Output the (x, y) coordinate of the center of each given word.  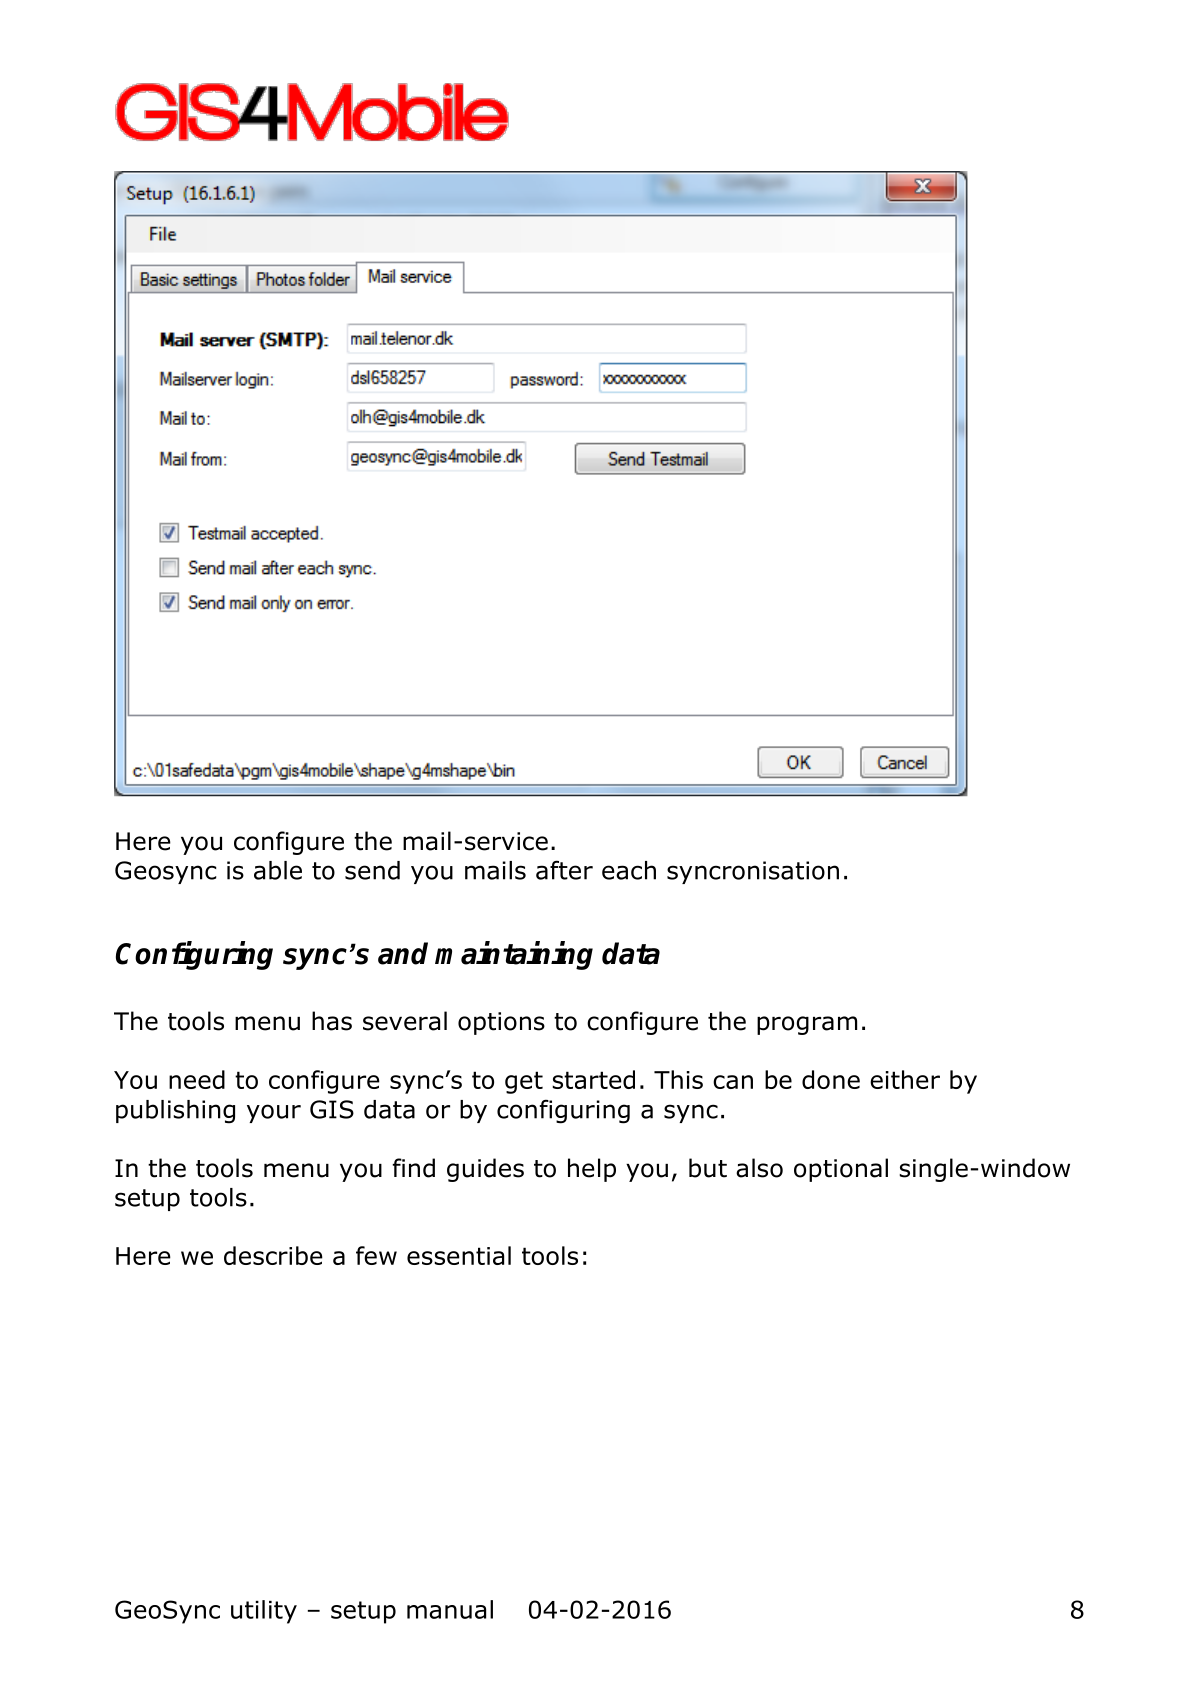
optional (841, 1170)
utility (264, 1612)
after (564, 870)
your (274, 1113)
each (629, 870)
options (501, 1023)
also (759, 1168)
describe (273, 1255)
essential (459, 1255)
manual (450, 1609)
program (807, 1025)
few (376, 1255)
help (592, 1170)
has (332, 1021)
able (278, 870)
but (708, 1168)
